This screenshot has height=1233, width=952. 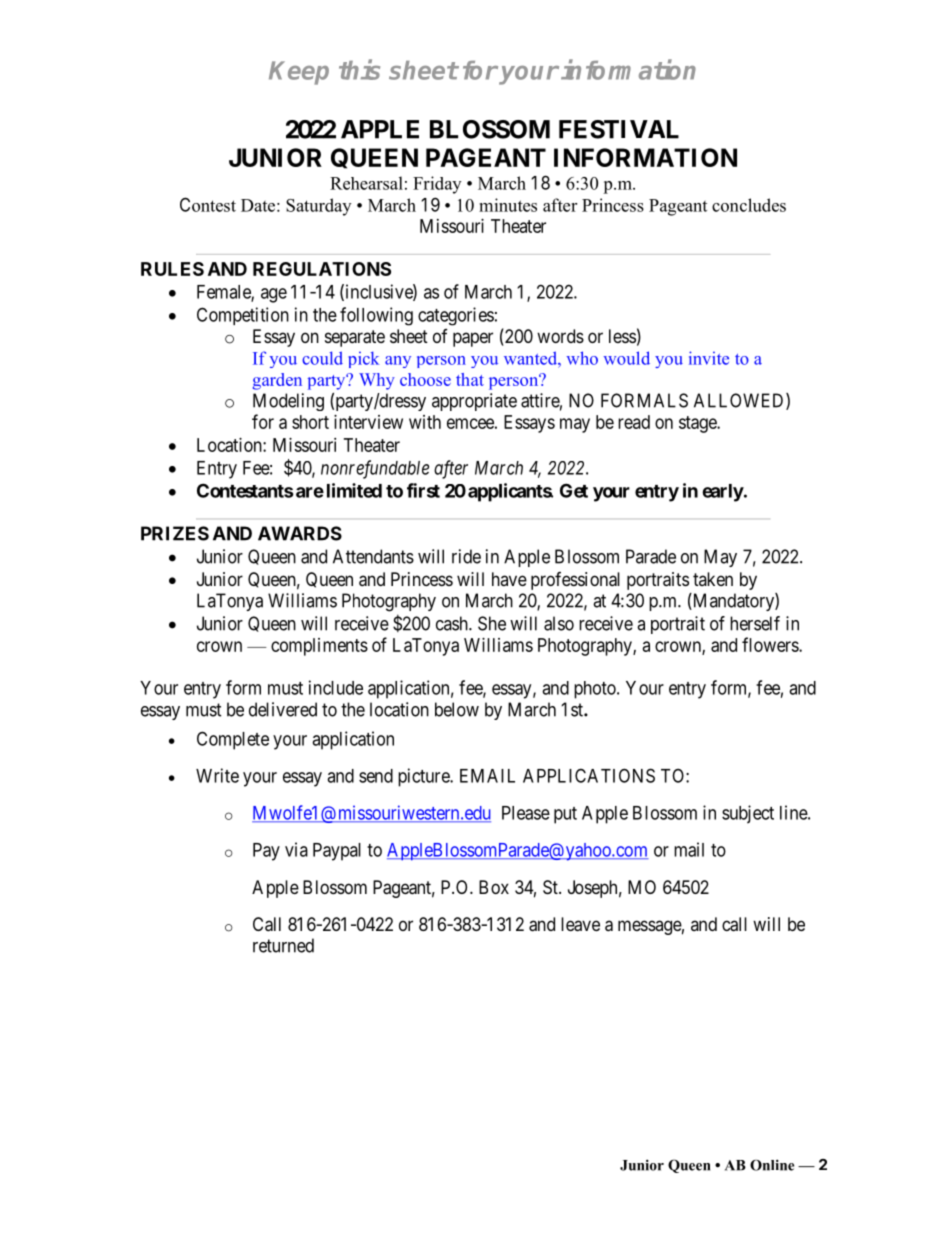 I want to click on delivered, so click(x=283, y=709).
